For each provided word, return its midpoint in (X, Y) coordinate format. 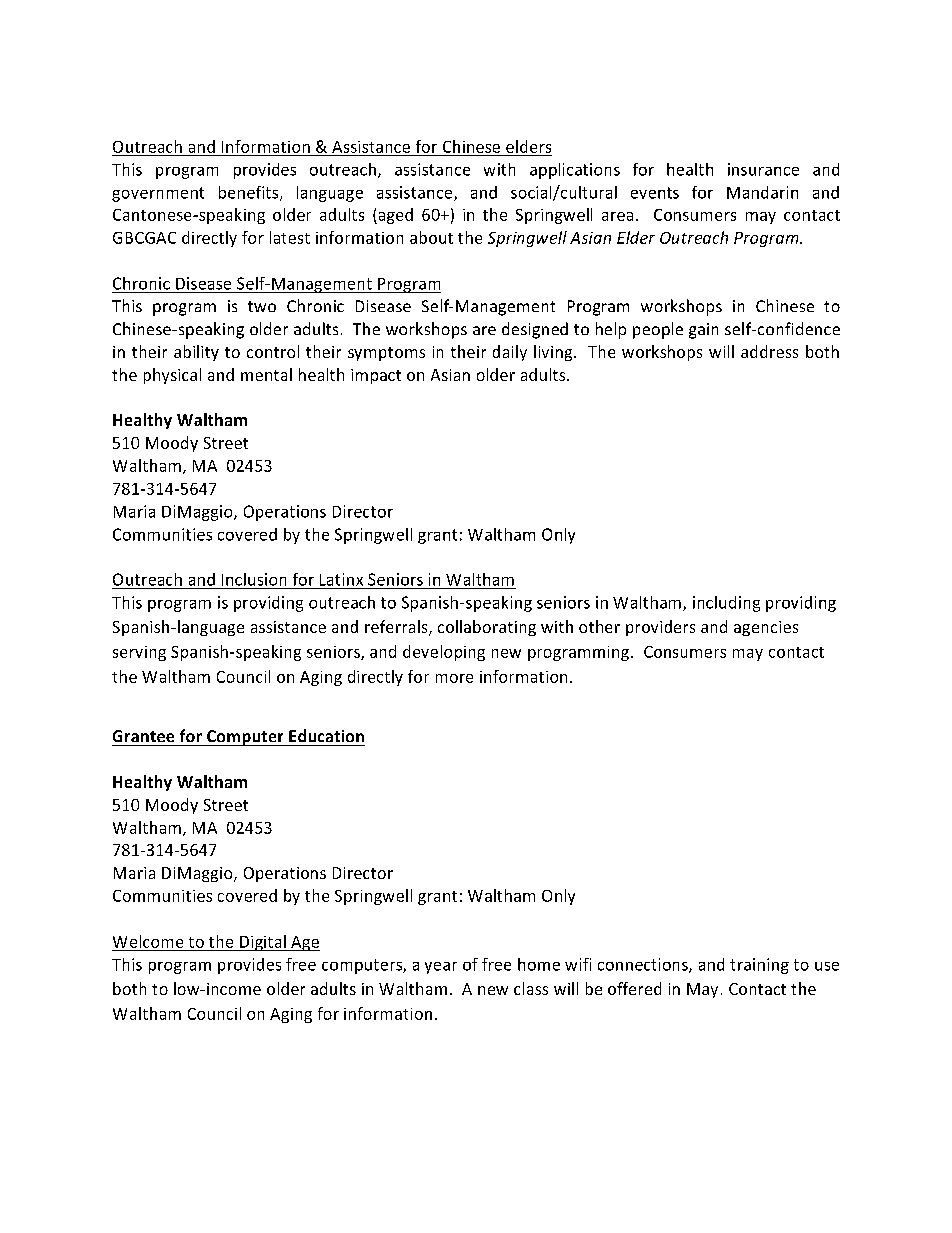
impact (376, 376)
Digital (263, 943)
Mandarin (762, 192)
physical (172, 376)
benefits (250, 193)
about (431, 237)
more (454, 678)
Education (326, 735)
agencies (766, 628)
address (769, 351)
